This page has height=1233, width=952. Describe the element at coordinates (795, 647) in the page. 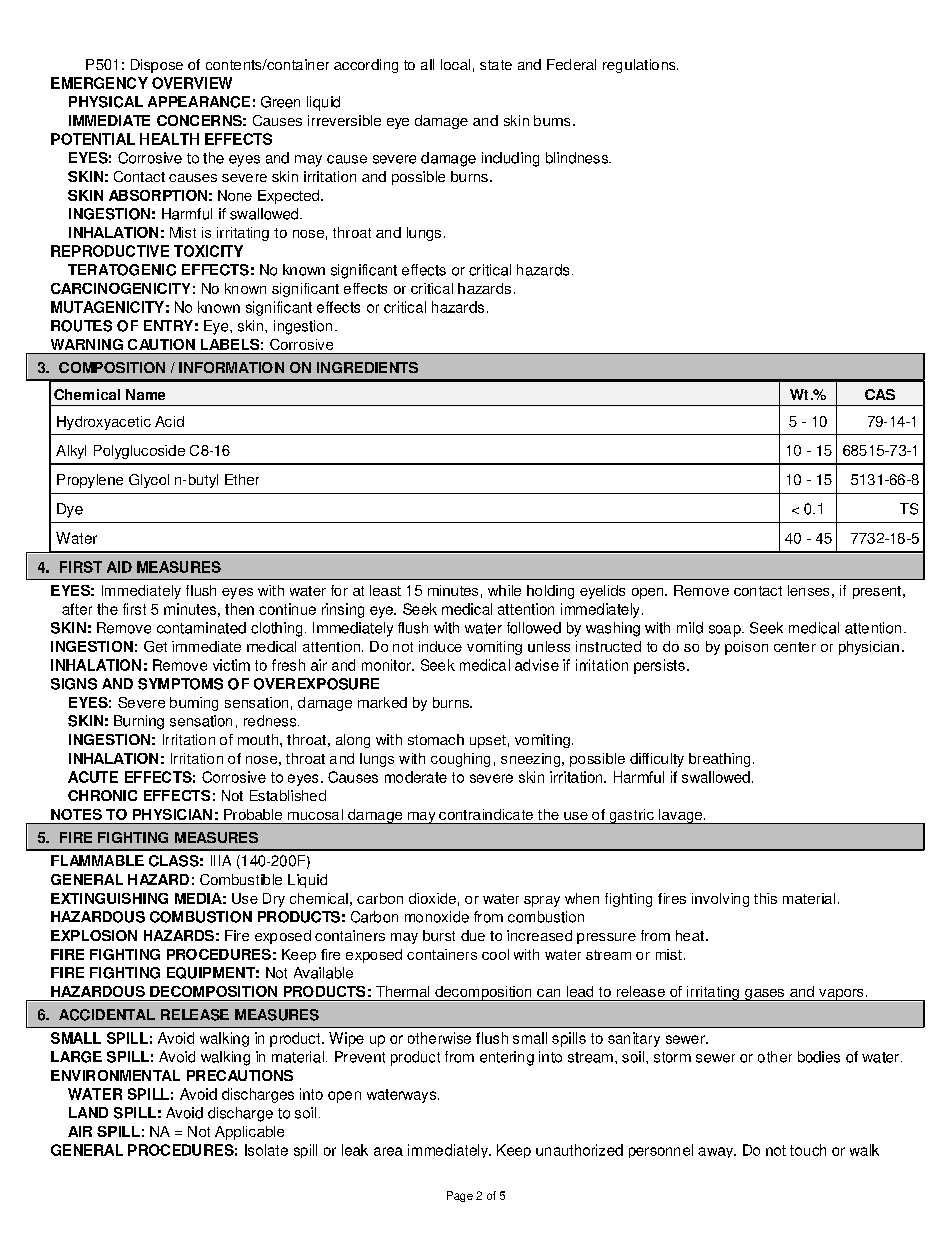

I see `center` at that location.
